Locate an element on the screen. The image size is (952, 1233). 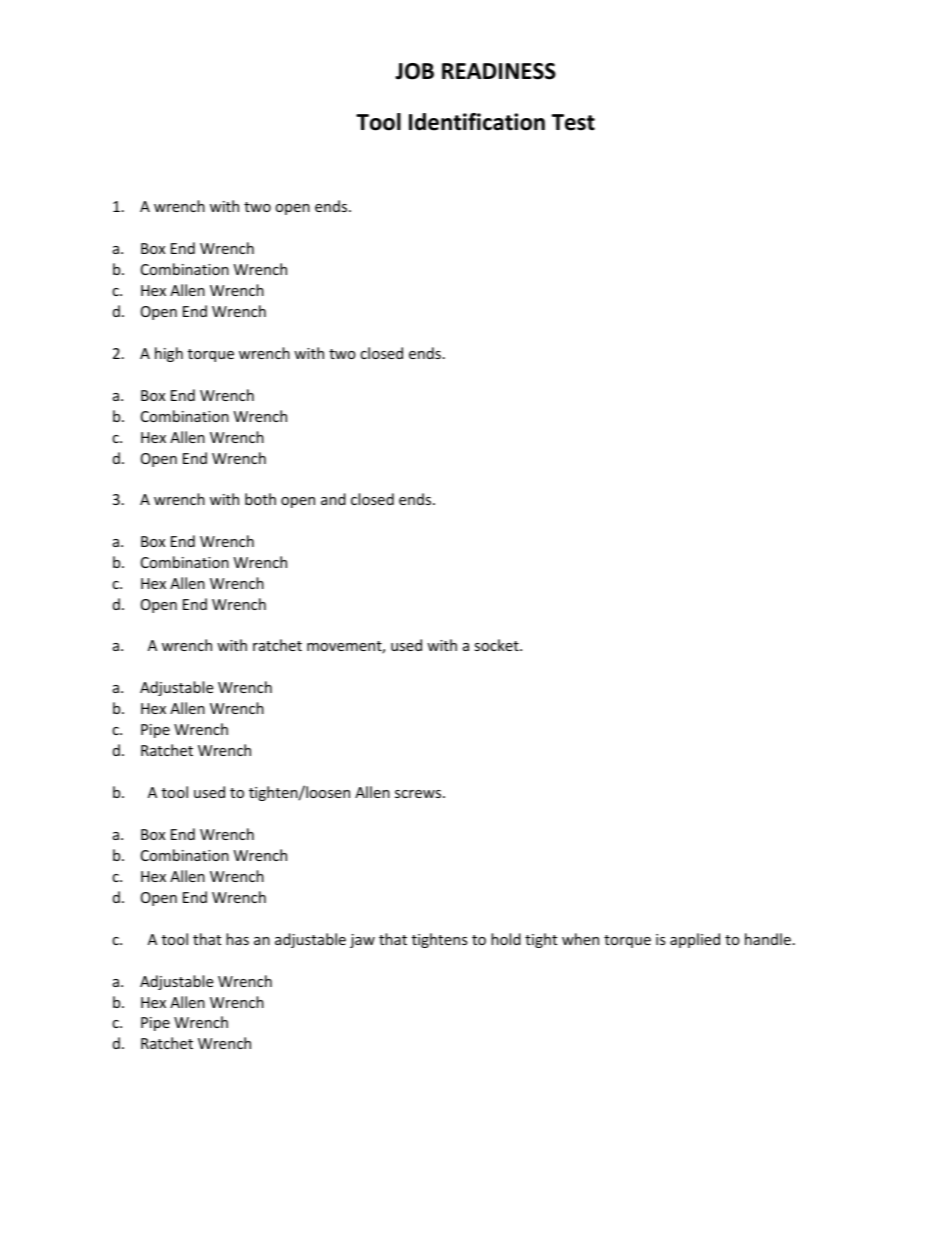
Identification is located at coordinates (477, 122).
